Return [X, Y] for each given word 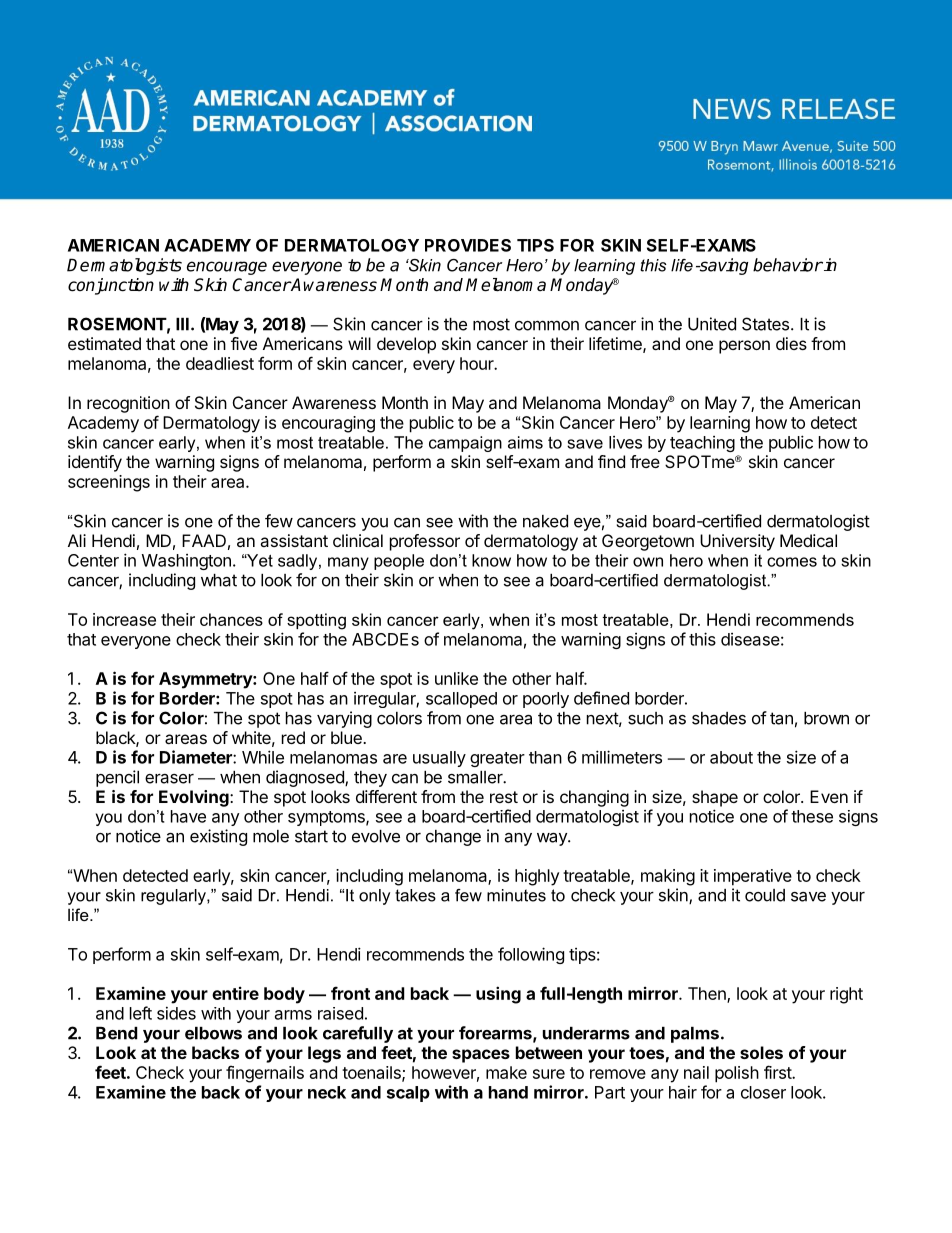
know [491, 560]
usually [439, 759]
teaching [702, 444]
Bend [117, 1033]
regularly [174, 897]
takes [415, 895]
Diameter [197, 757]
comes [792, 562]
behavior [788, 265]
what [219, 580]
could [765, 895]
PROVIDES [468, 245]
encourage [227, 268]
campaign [465, 444]
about [731, 757]
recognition [128, 404]
